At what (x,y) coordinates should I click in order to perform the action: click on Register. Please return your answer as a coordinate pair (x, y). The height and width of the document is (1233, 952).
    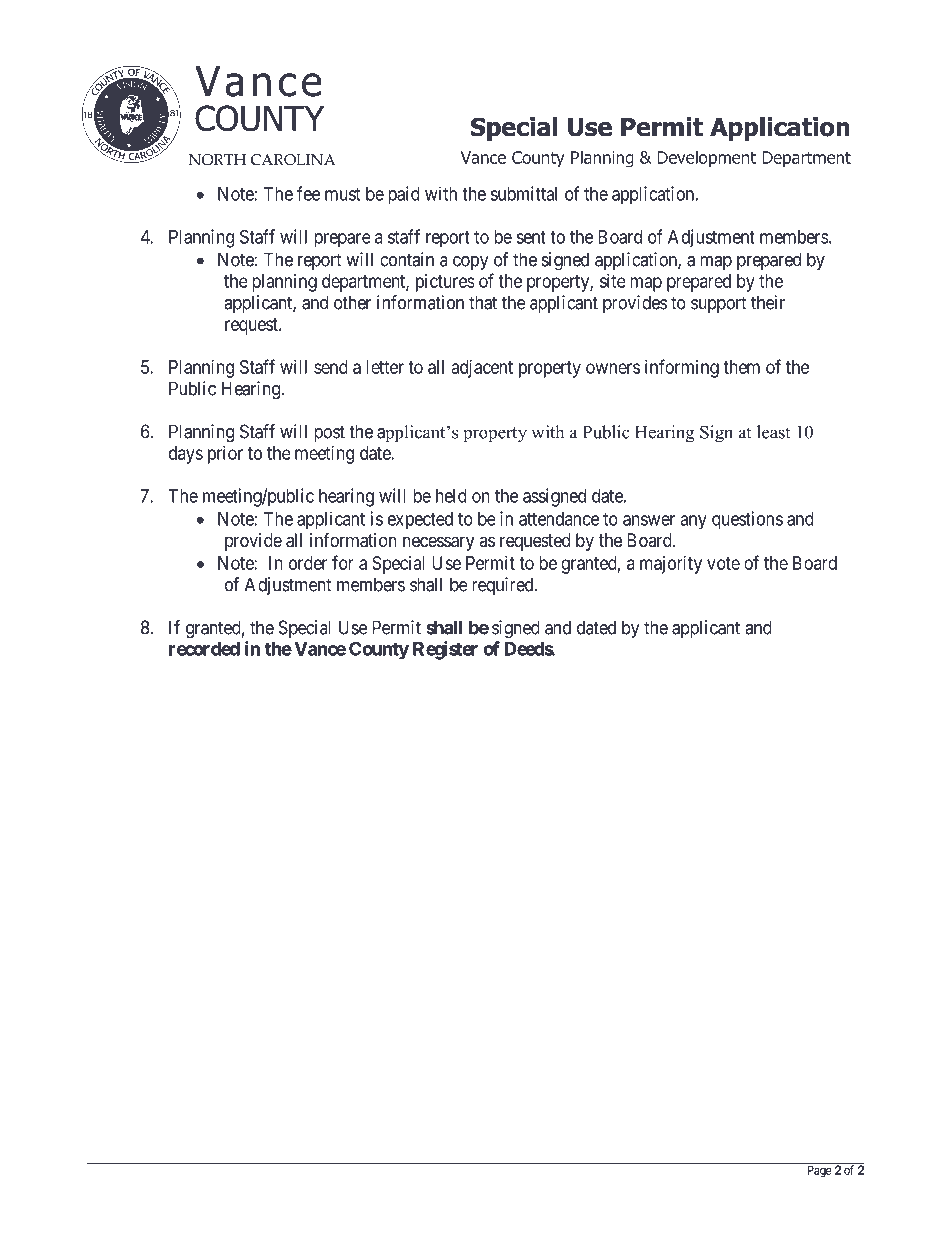
    Looking at the image, I should click on (445, 650).
